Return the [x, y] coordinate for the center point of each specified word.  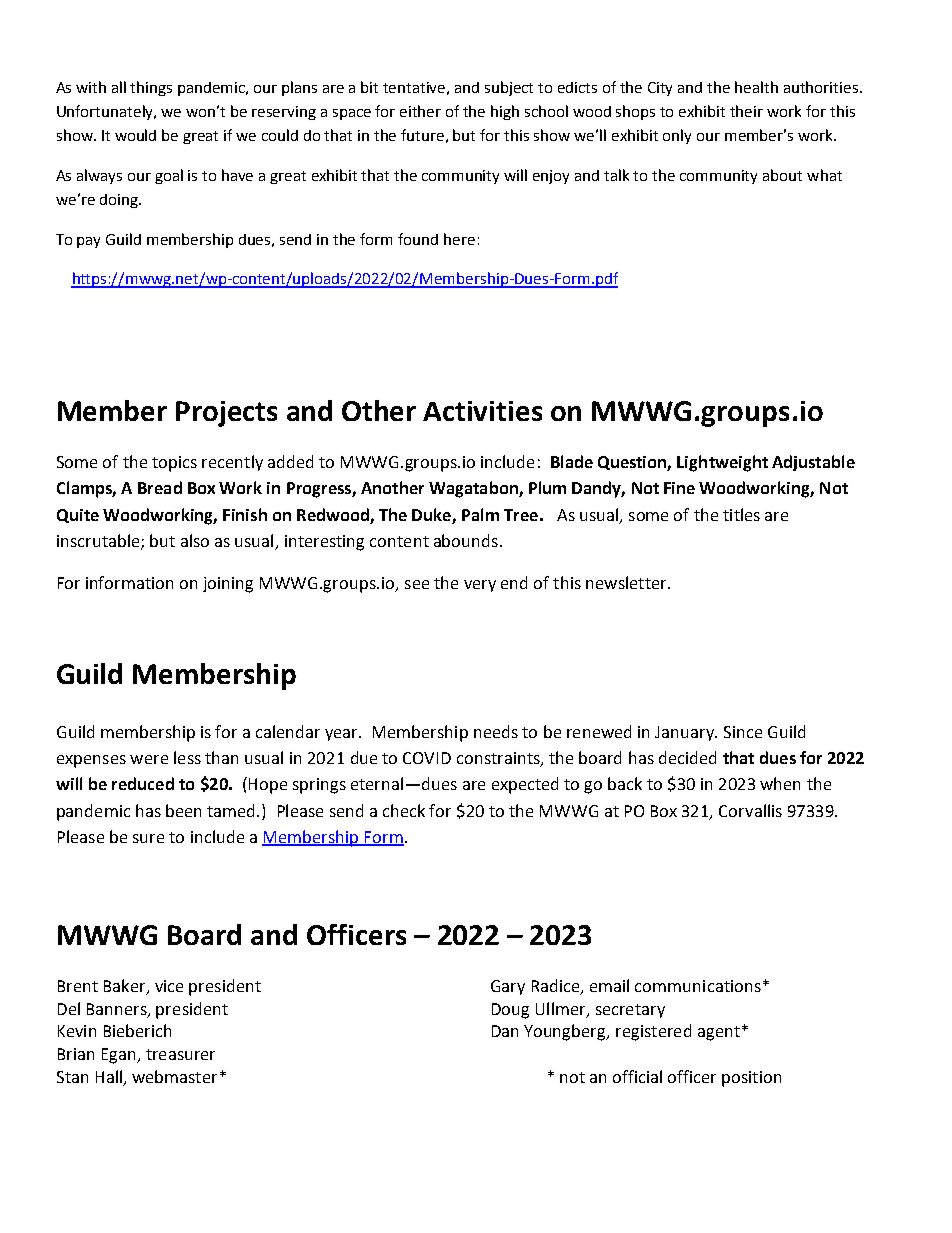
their [746, 111]
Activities [482, 411]
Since [743, 732]
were [149, 759]
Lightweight [722, 463]
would [135, 135]
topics [174, 464]
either [420, 111]
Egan [120, 1056]
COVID [427, 758]
